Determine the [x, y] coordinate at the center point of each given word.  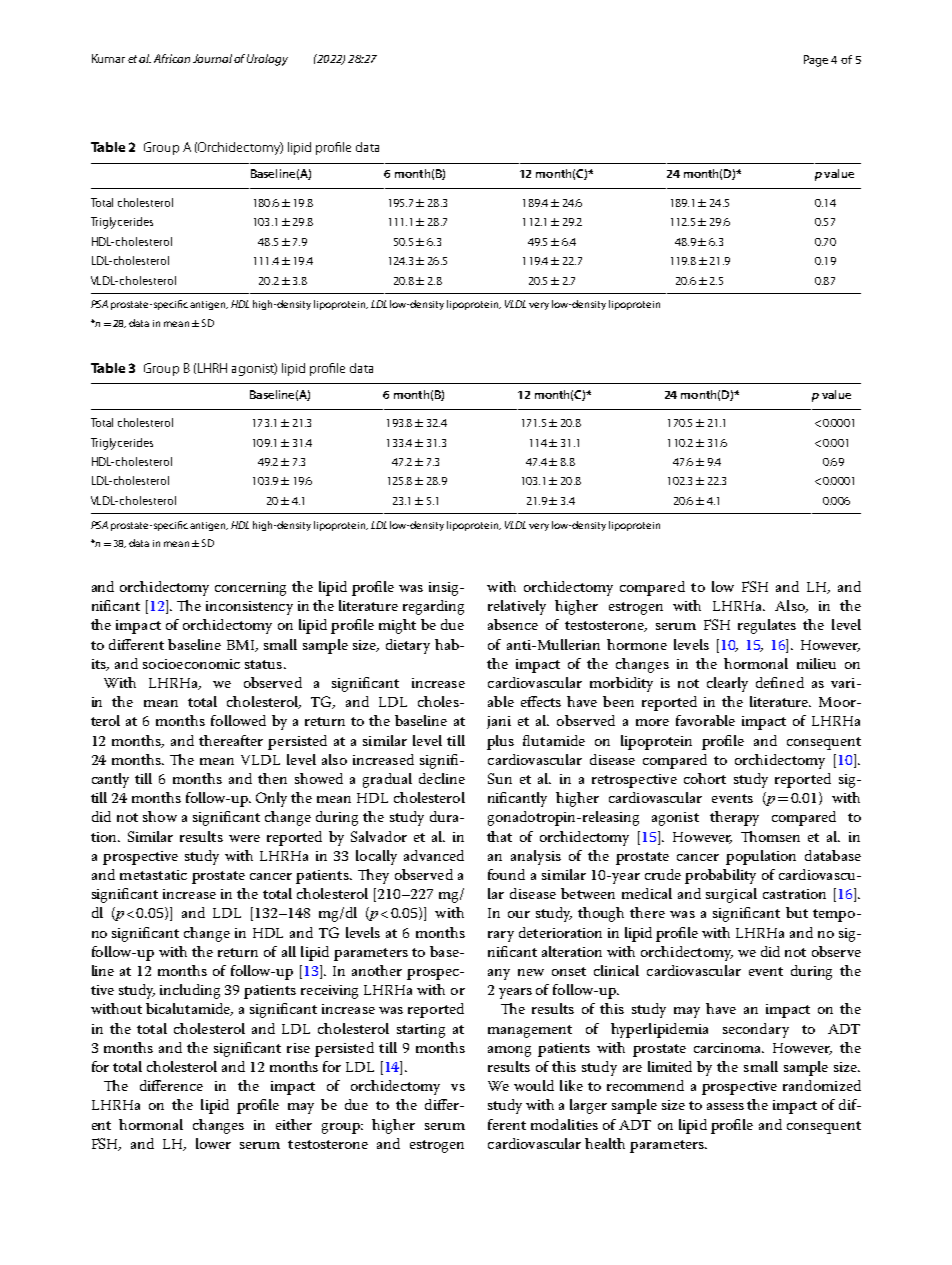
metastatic [153, 875]
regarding [433, 607]
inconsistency [249, 608]
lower [213, 1143]
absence [513, 624]
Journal [212, 58]
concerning [250, 589]
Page [816, 61]
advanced [434, 855]
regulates [767, 626]
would [534, 1085]
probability [720, 876]
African [172, 58]
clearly [727, 684]
